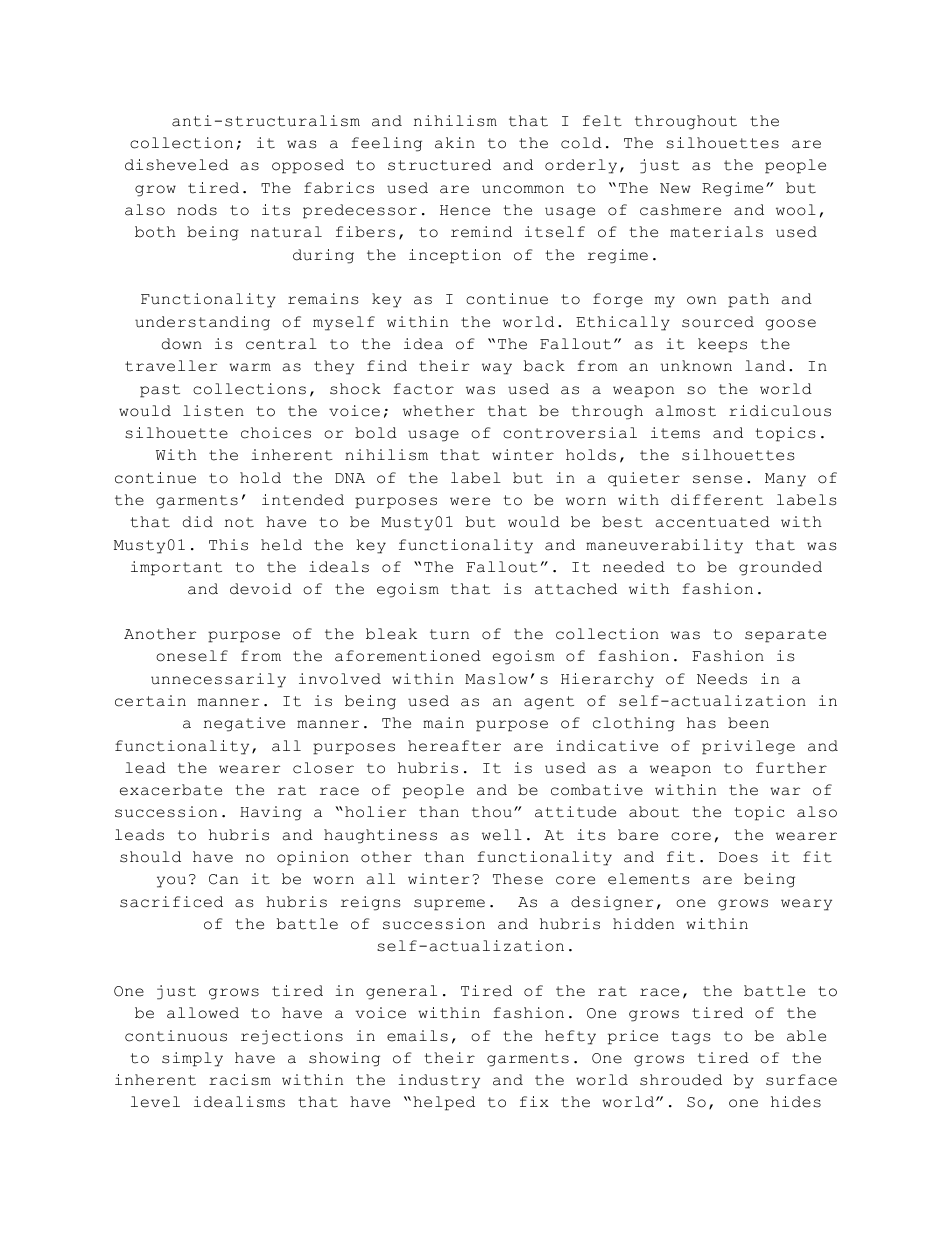 This image has width=952, height=1233. What do you see at coordinates (240, 1080) in the image?
I see `racism` at bounding box center [240, 1080].
